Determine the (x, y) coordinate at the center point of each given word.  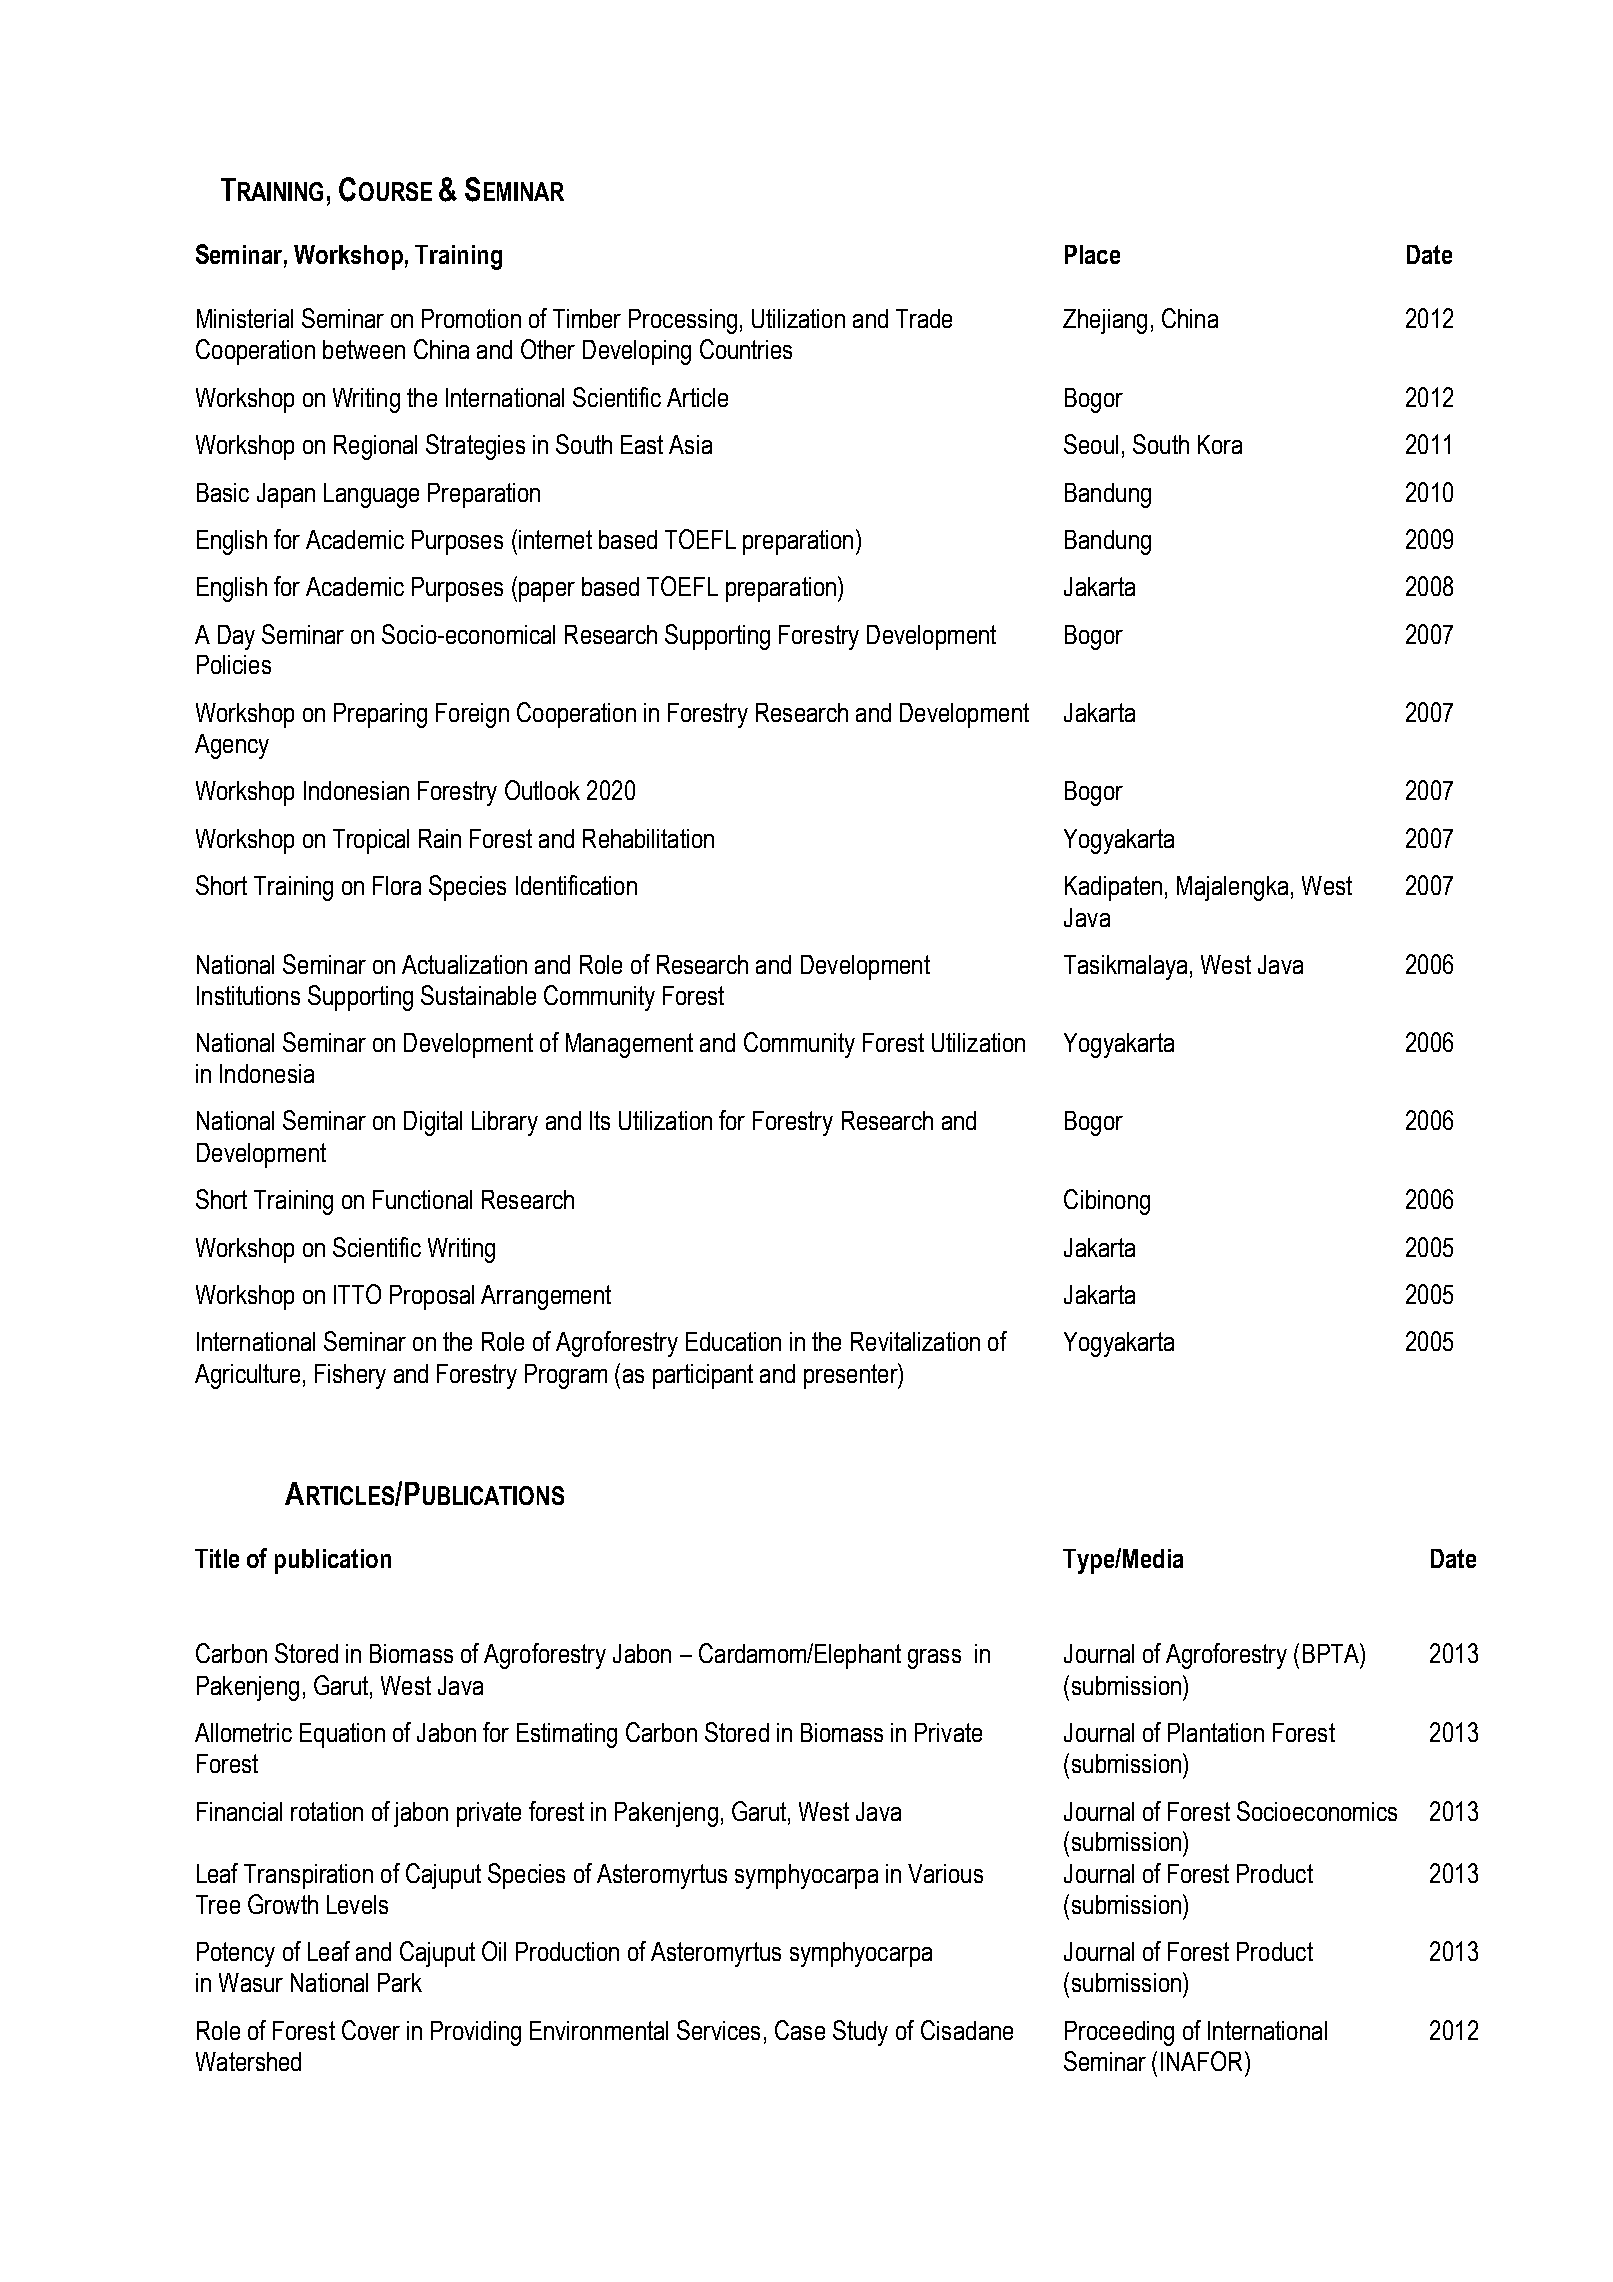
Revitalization (915, 1341)
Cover (371, 2030)
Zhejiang (1105, 321)
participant (703, 1376)
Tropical (371, 841)
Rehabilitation (648, 838)
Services (718, 2030)
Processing (683, 321)
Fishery (350, 1376)
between (364, 349)
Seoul (1091, 444)
